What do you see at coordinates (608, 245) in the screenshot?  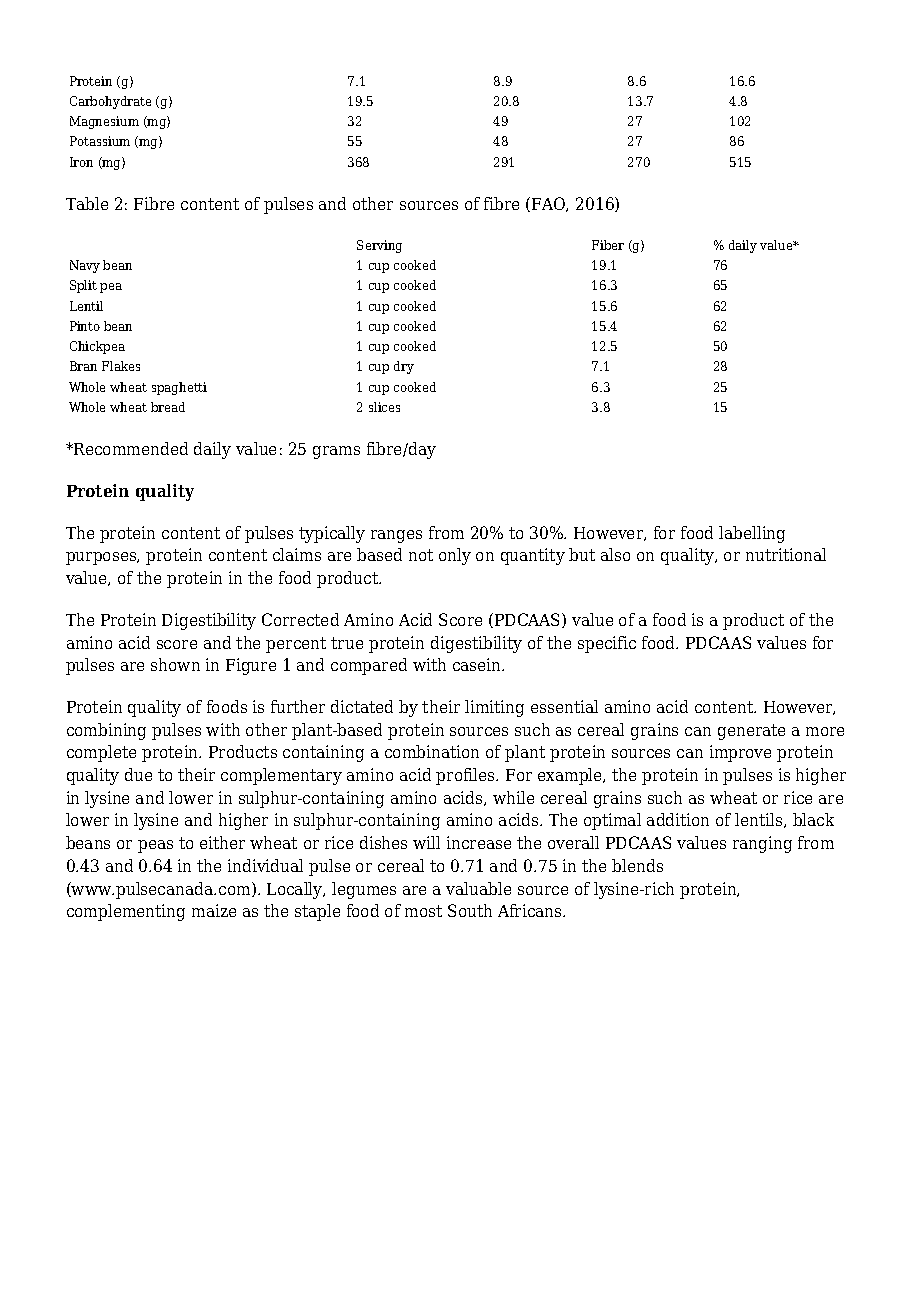 I see `Fiber` at bounding box center [608, 245].
